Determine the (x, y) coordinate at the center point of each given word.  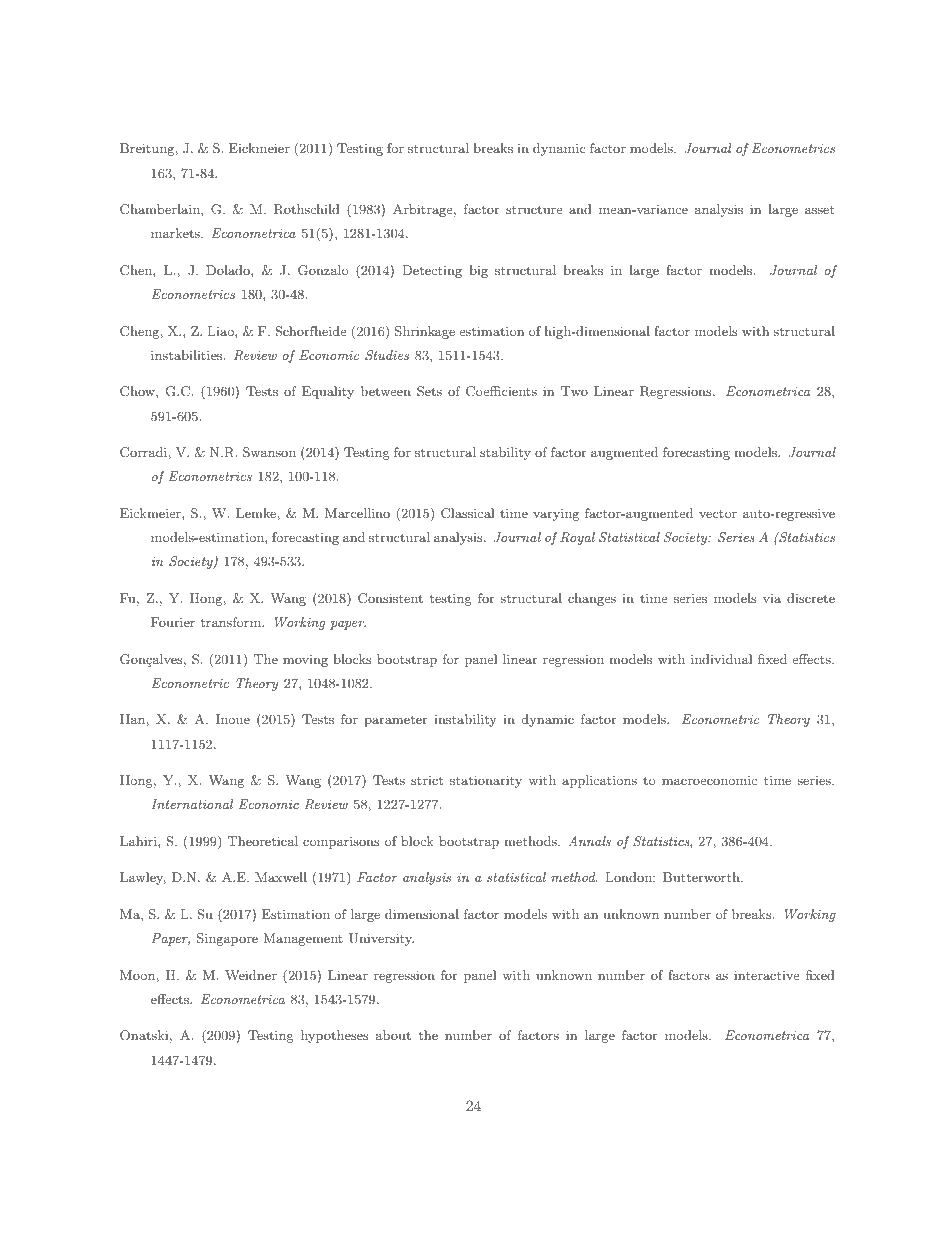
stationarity (486, 781)
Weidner (251, 975)
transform (232, 622)
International (192, 804)
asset (819, 209)
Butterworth (702, 877)
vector (718, 514)
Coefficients (501, 391)
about (393, 1035)
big (478, 271)
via (772, 598)
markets (176, 233)
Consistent (390, 598)
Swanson (269, 452)
